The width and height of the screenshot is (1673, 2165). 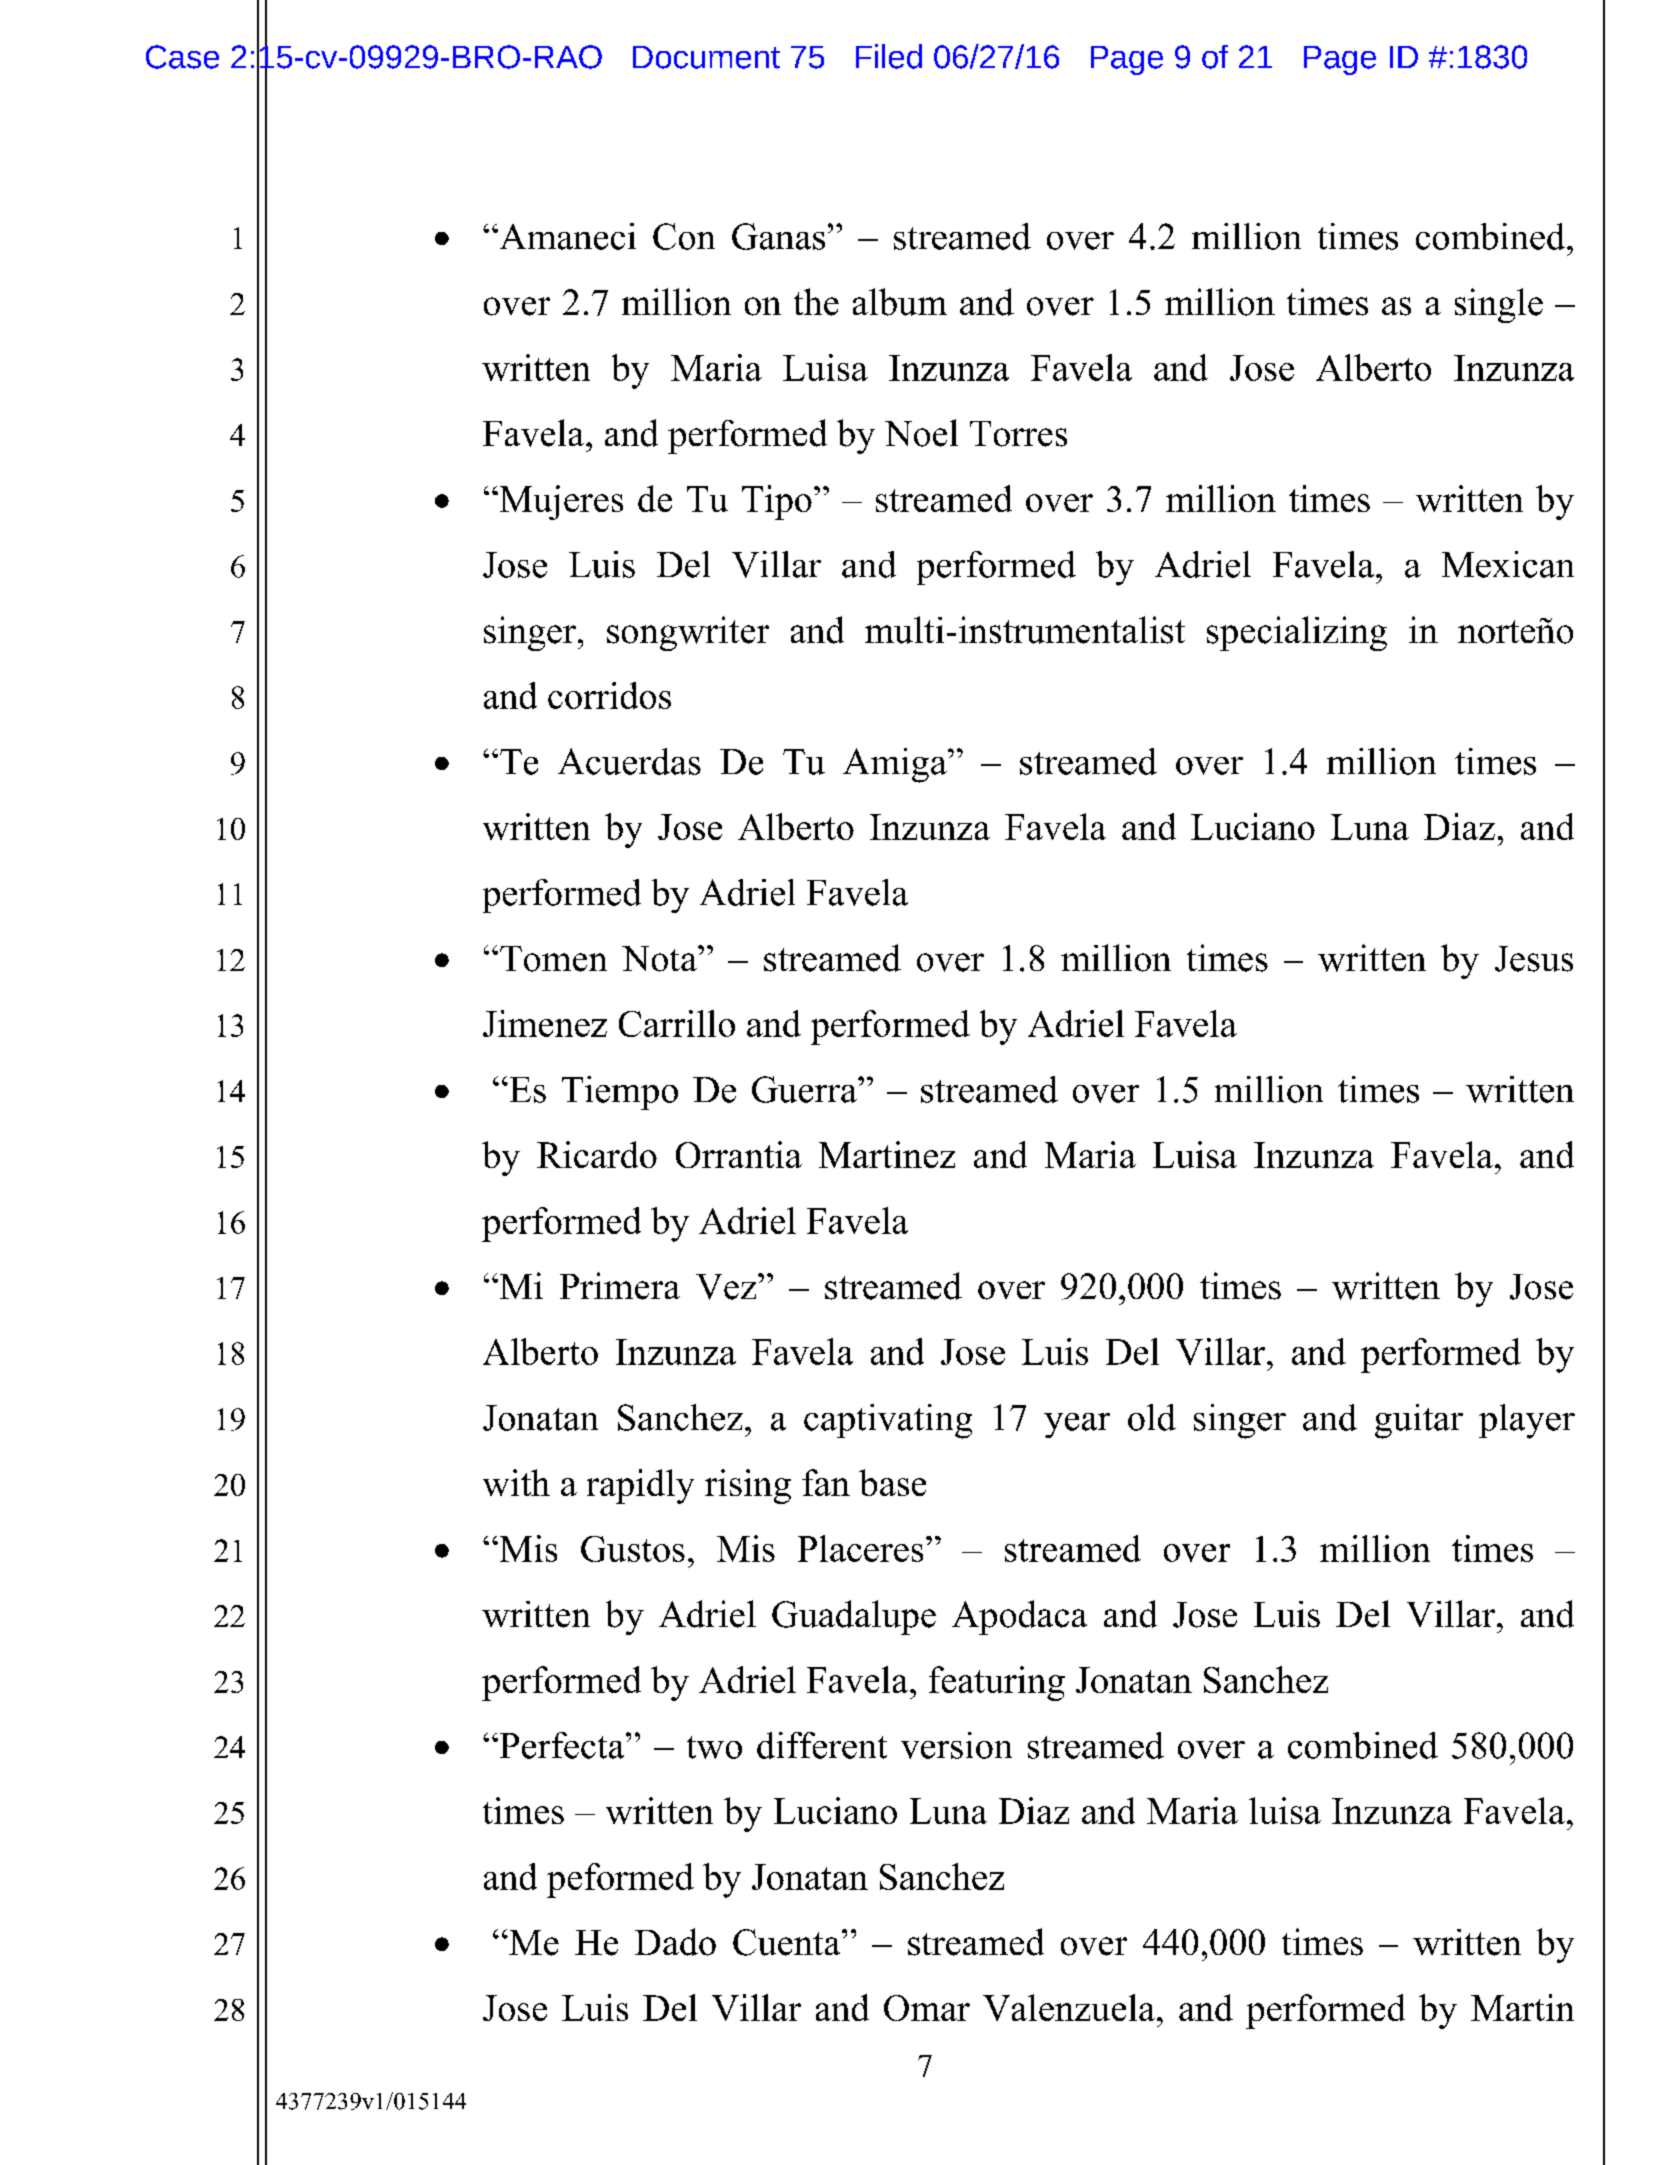 I want to click on Jimenez, so click(x=545, y=1023).
